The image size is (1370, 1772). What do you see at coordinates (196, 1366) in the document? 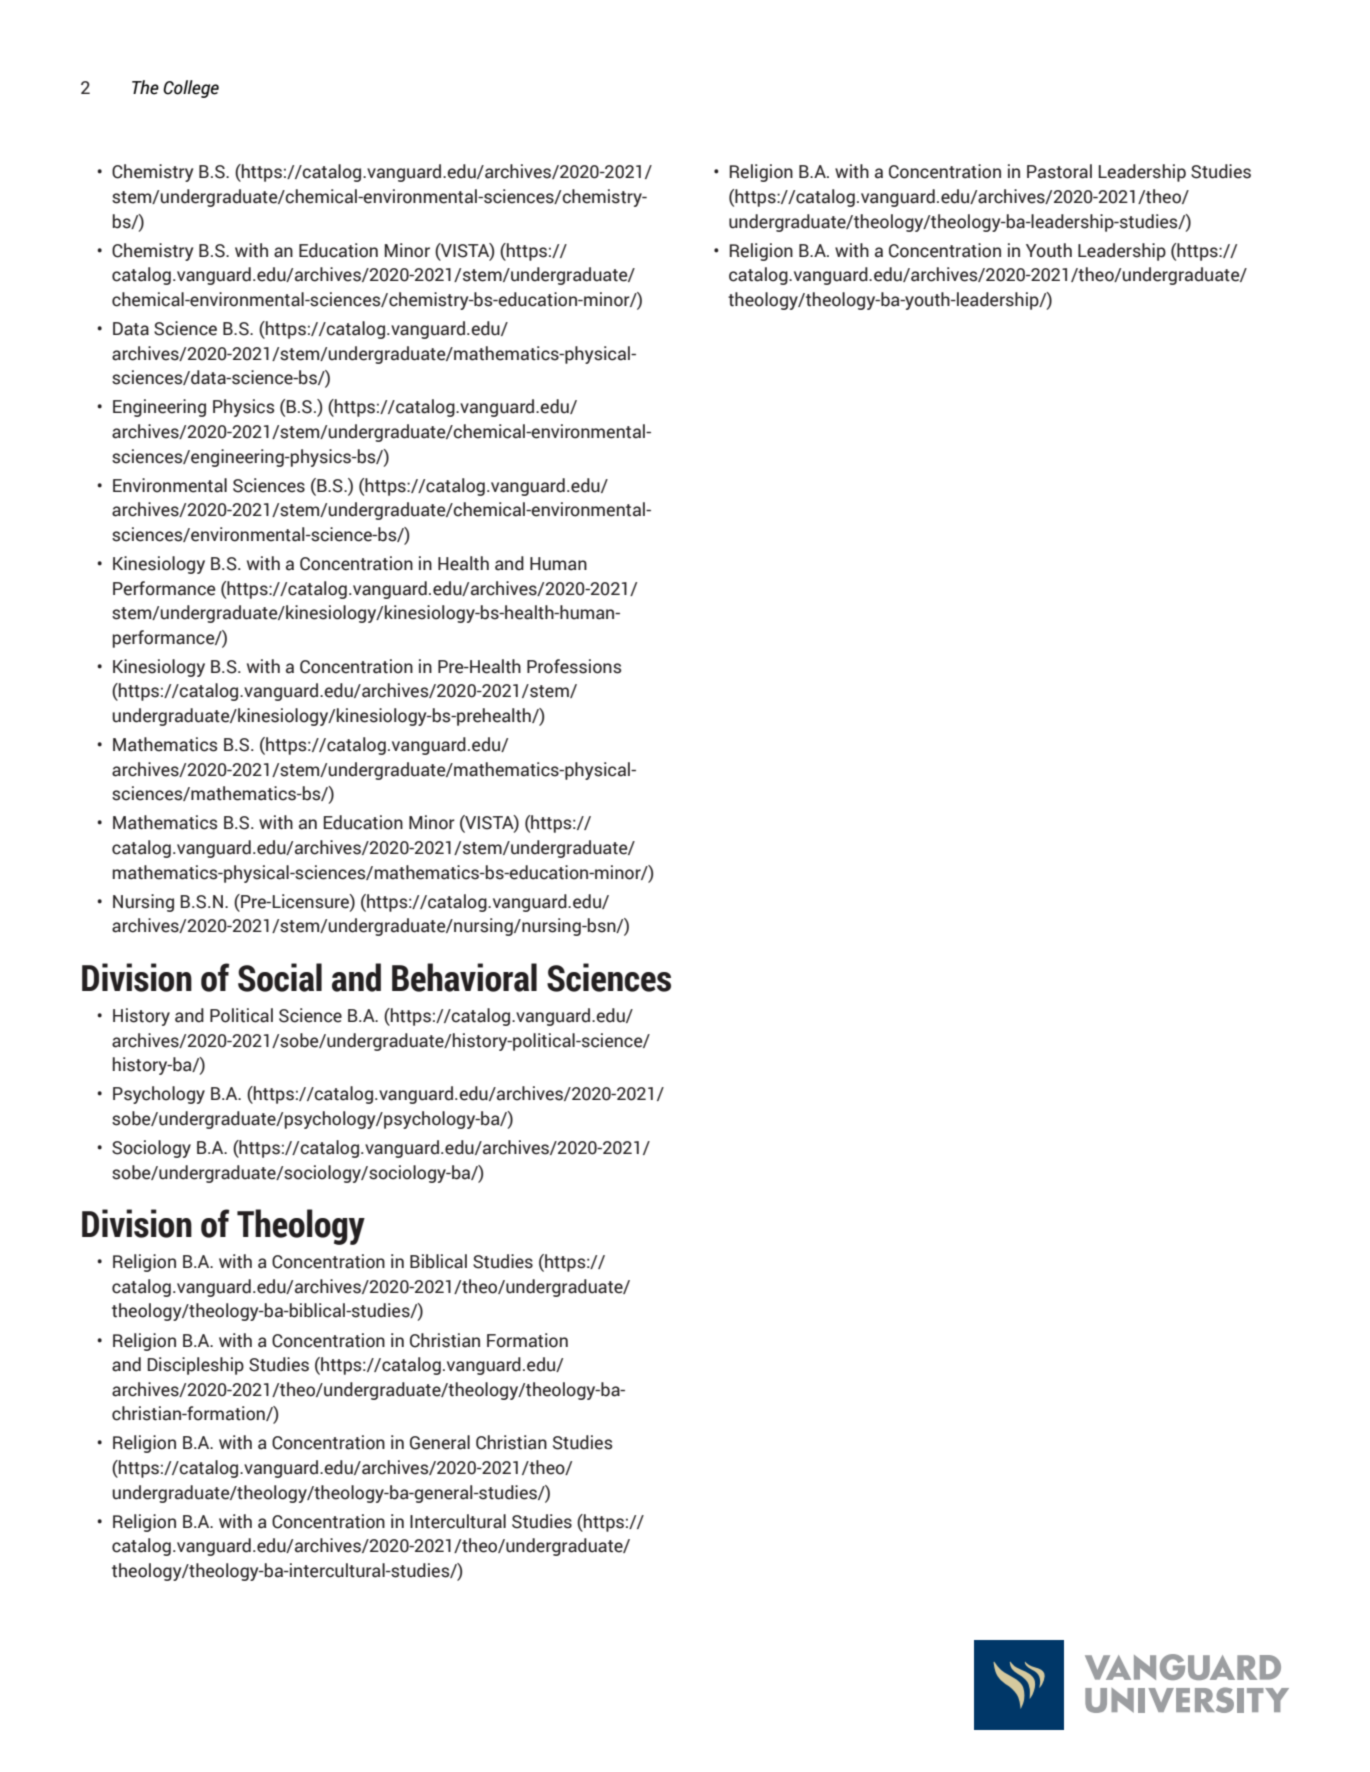
I see `Discipleship` at bounding box center [196, 1366].
